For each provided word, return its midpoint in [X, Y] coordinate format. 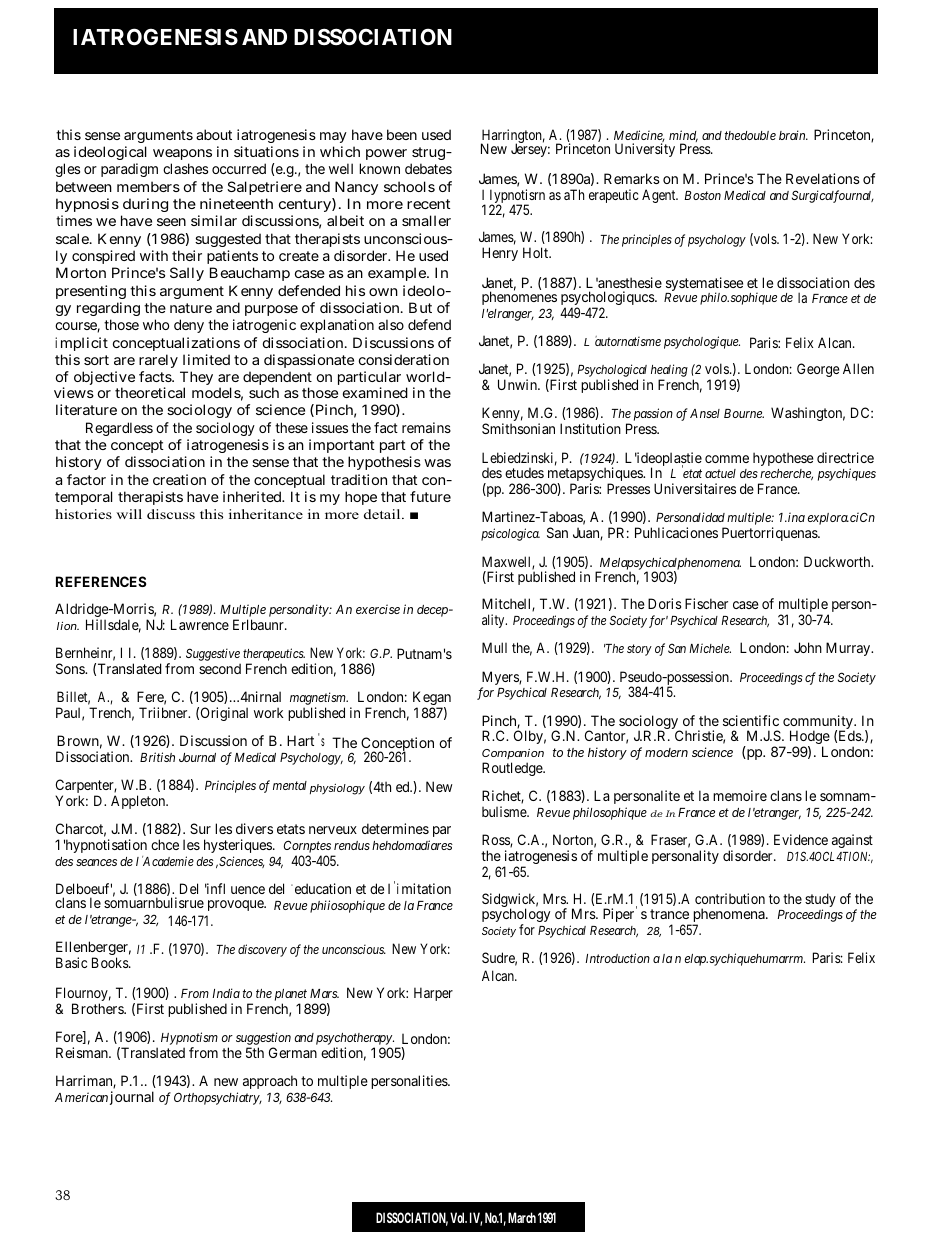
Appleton [139, 802]
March [522, 1217]
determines [395, 828]
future [430, 496]
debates [428, 168]
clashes [185, 168]
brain [793, 135]
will [129, 514]
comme [727, 459]
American [81, 1097]
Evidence [801, 839]
